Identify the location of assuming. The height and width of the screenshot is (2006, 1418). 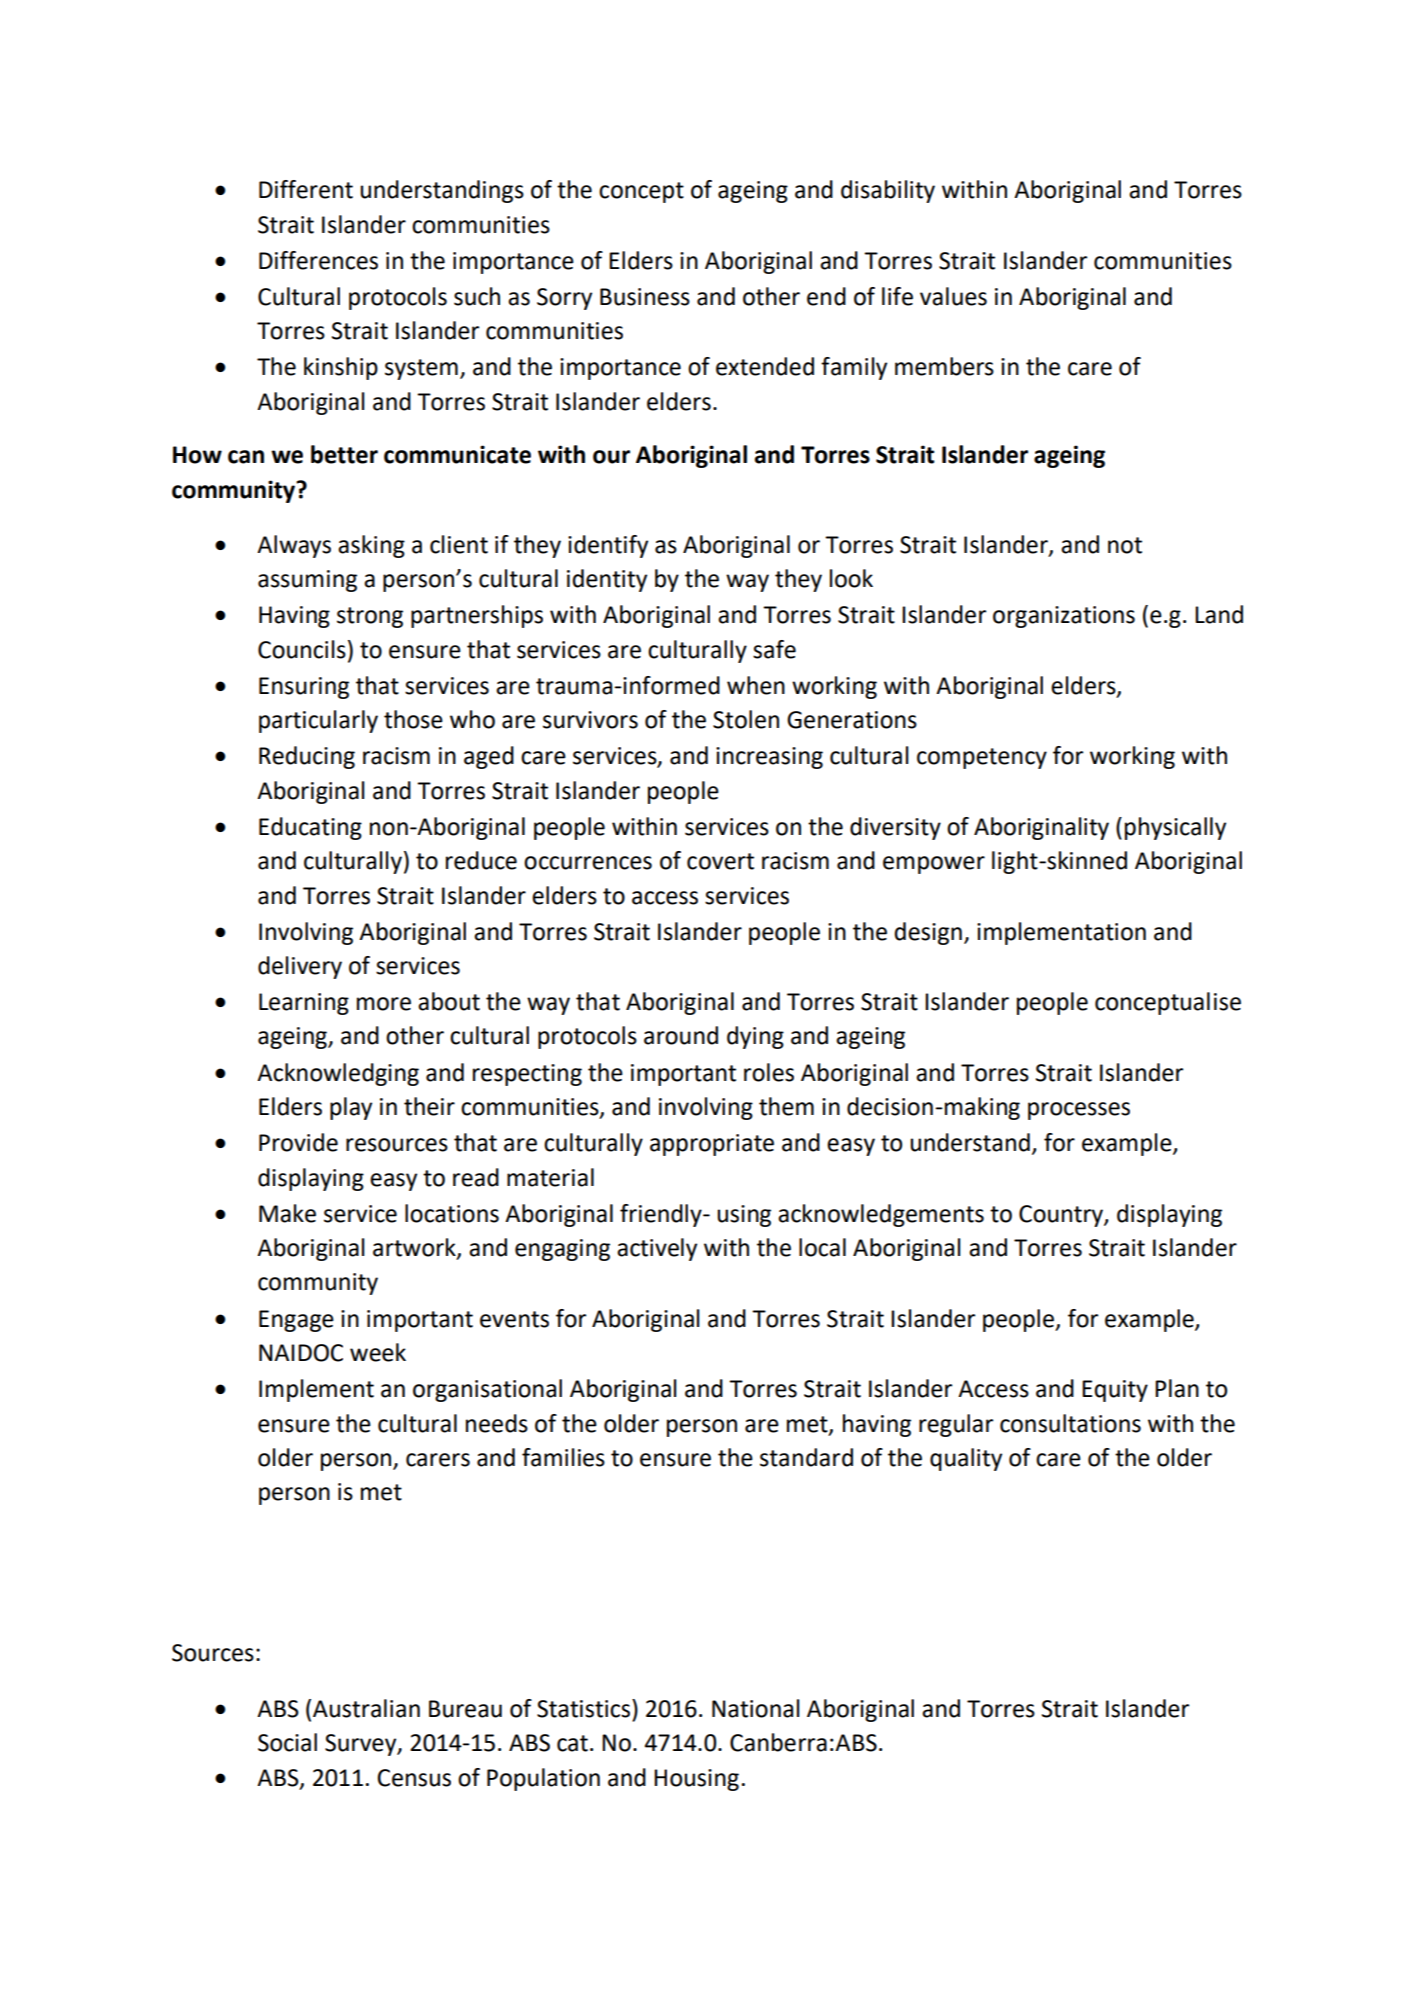
(307, 581).
